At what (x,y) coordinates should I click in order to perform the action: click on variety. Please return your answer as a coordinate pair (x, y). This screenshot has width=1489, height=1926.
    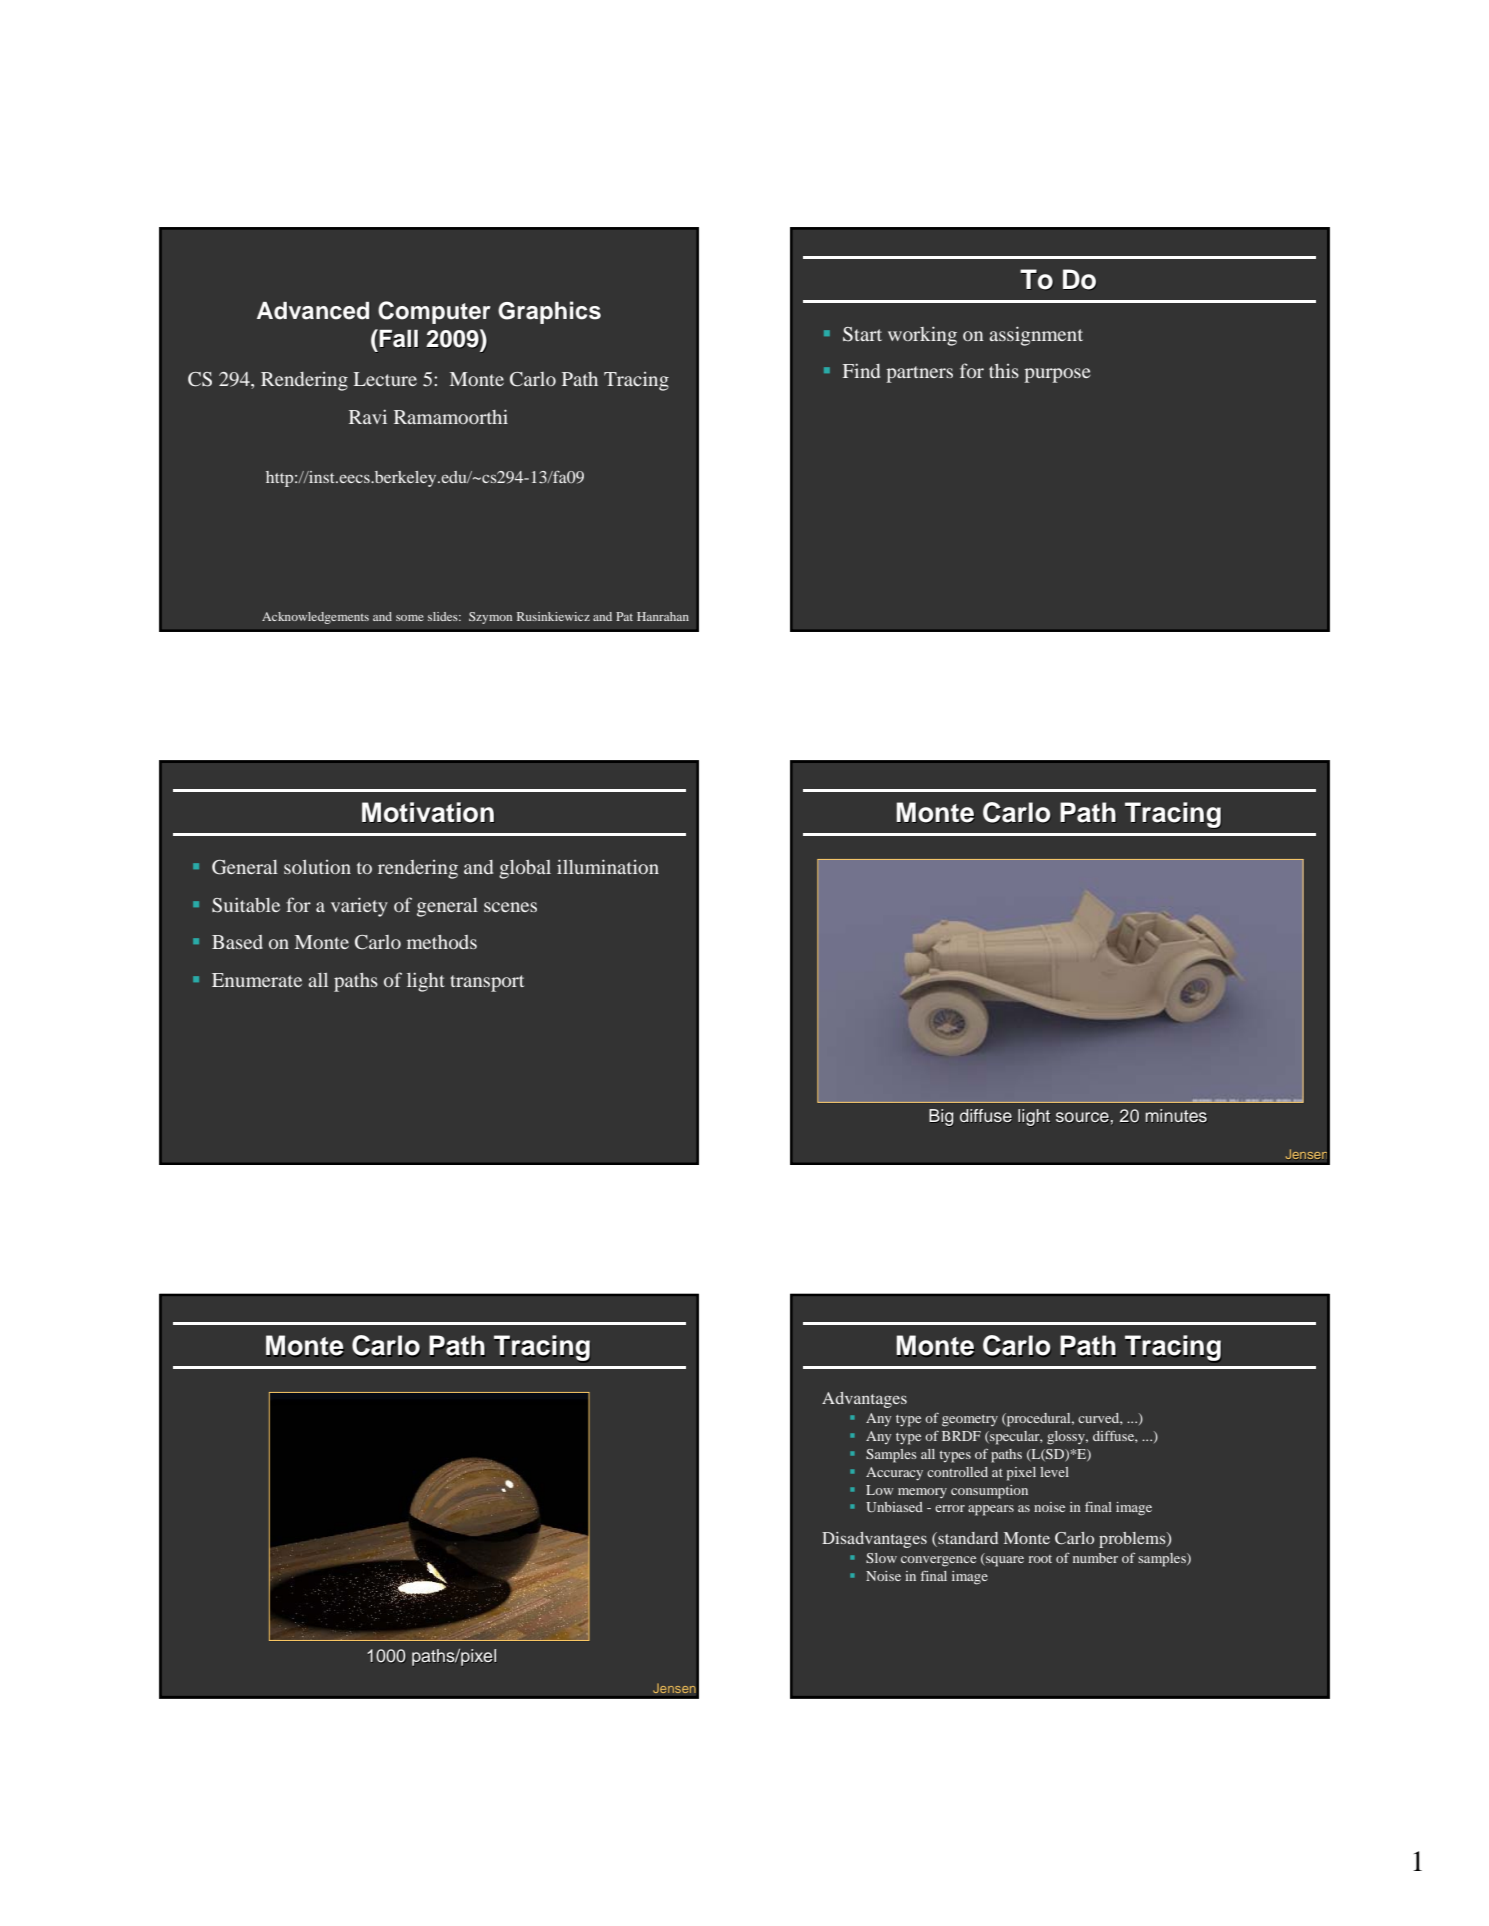
    Looking at the image, I should click on (359, 907).
